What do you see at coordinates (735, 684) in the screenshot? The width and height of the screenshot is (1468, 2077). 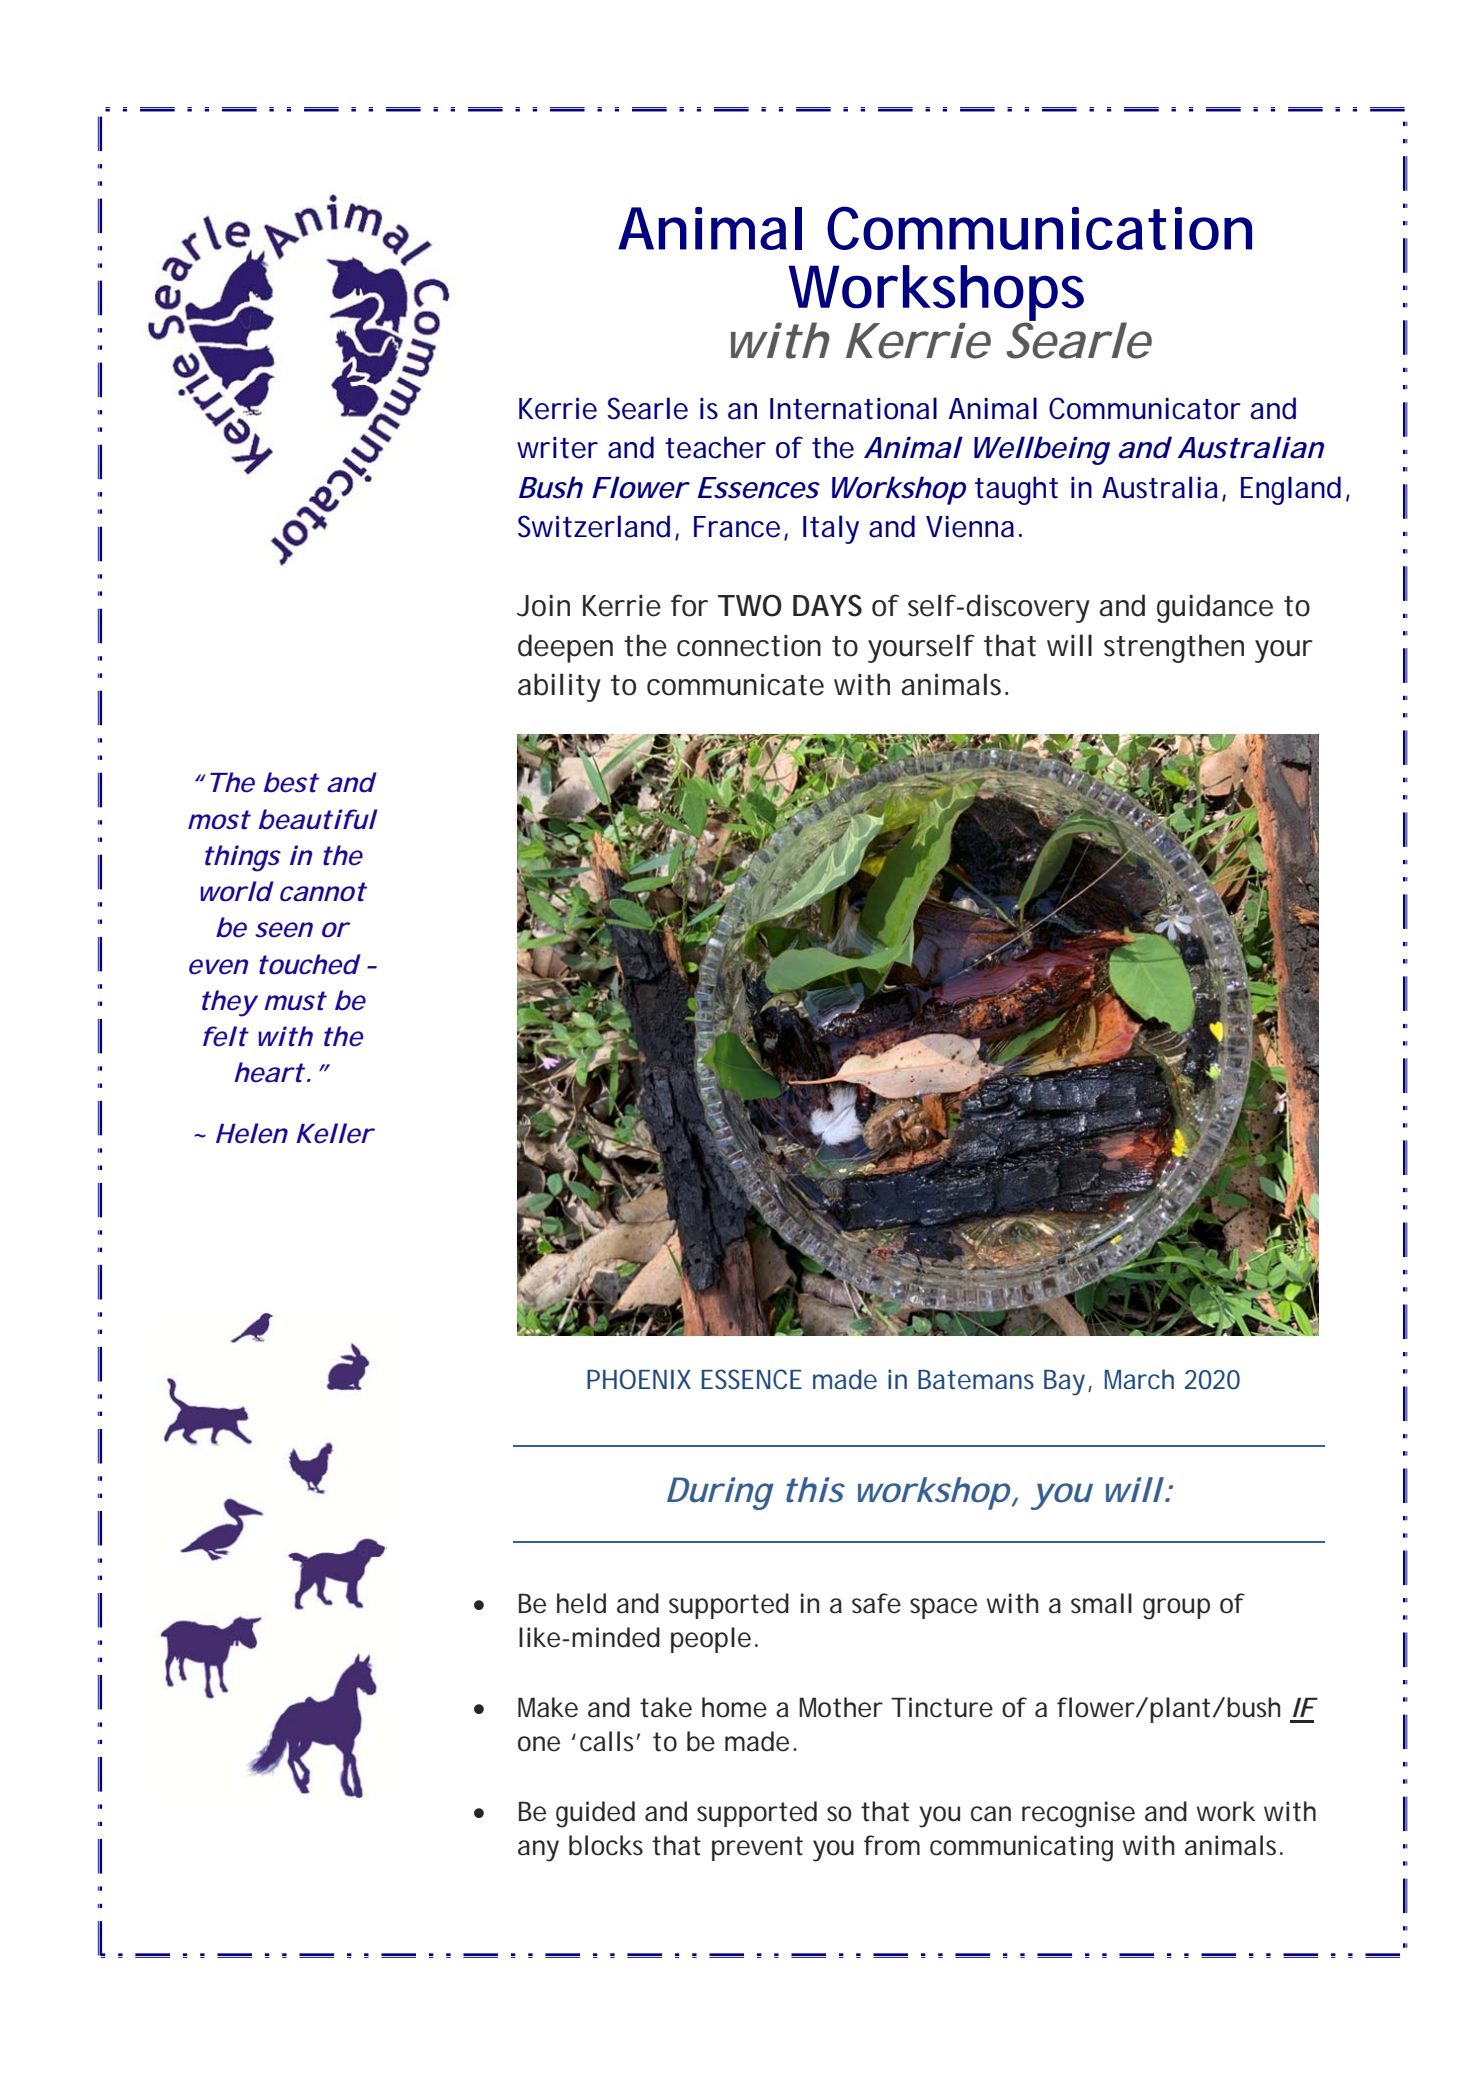 I see `communicate` at bounding box center [735, 684].
